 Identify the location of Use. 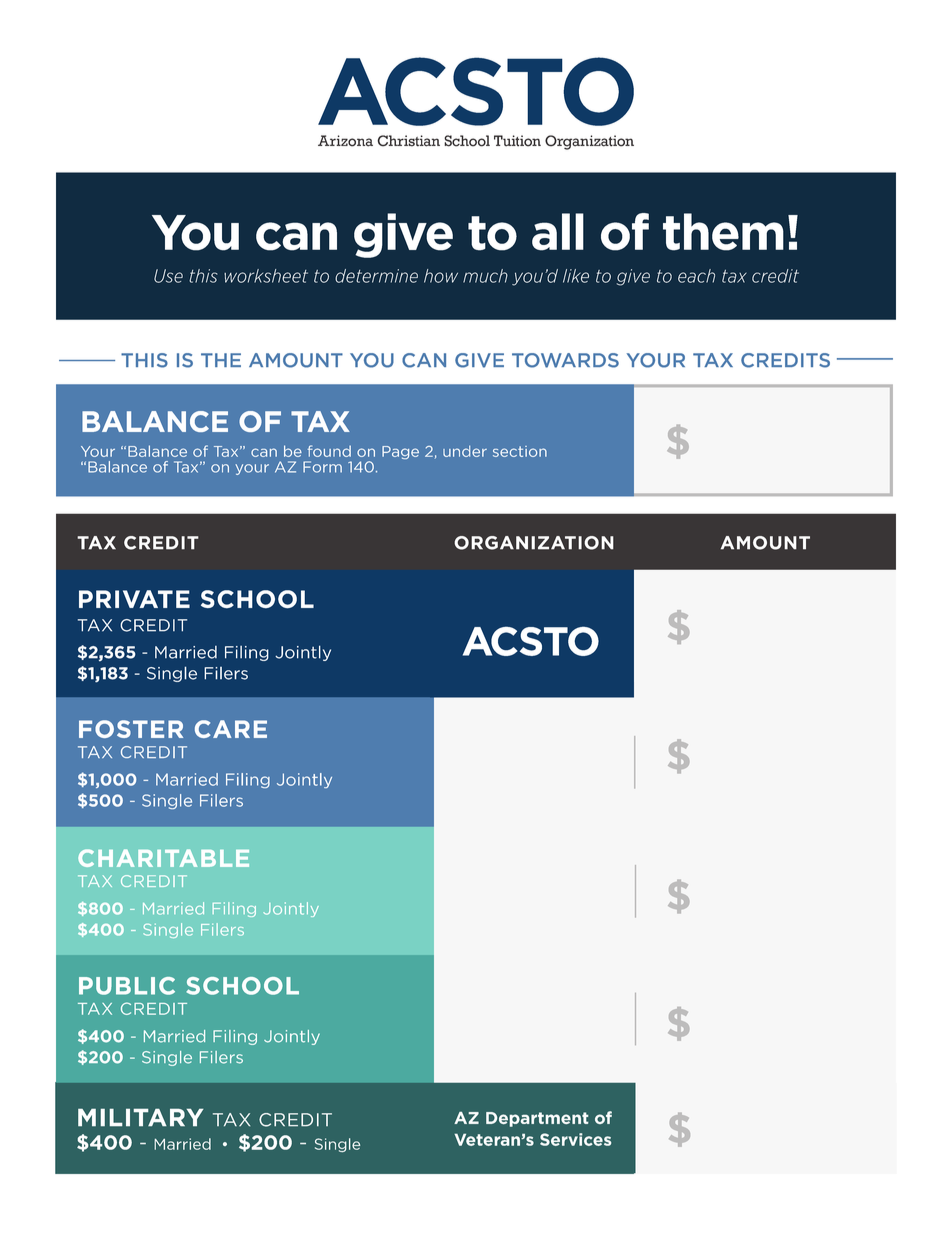
(168, 276).
